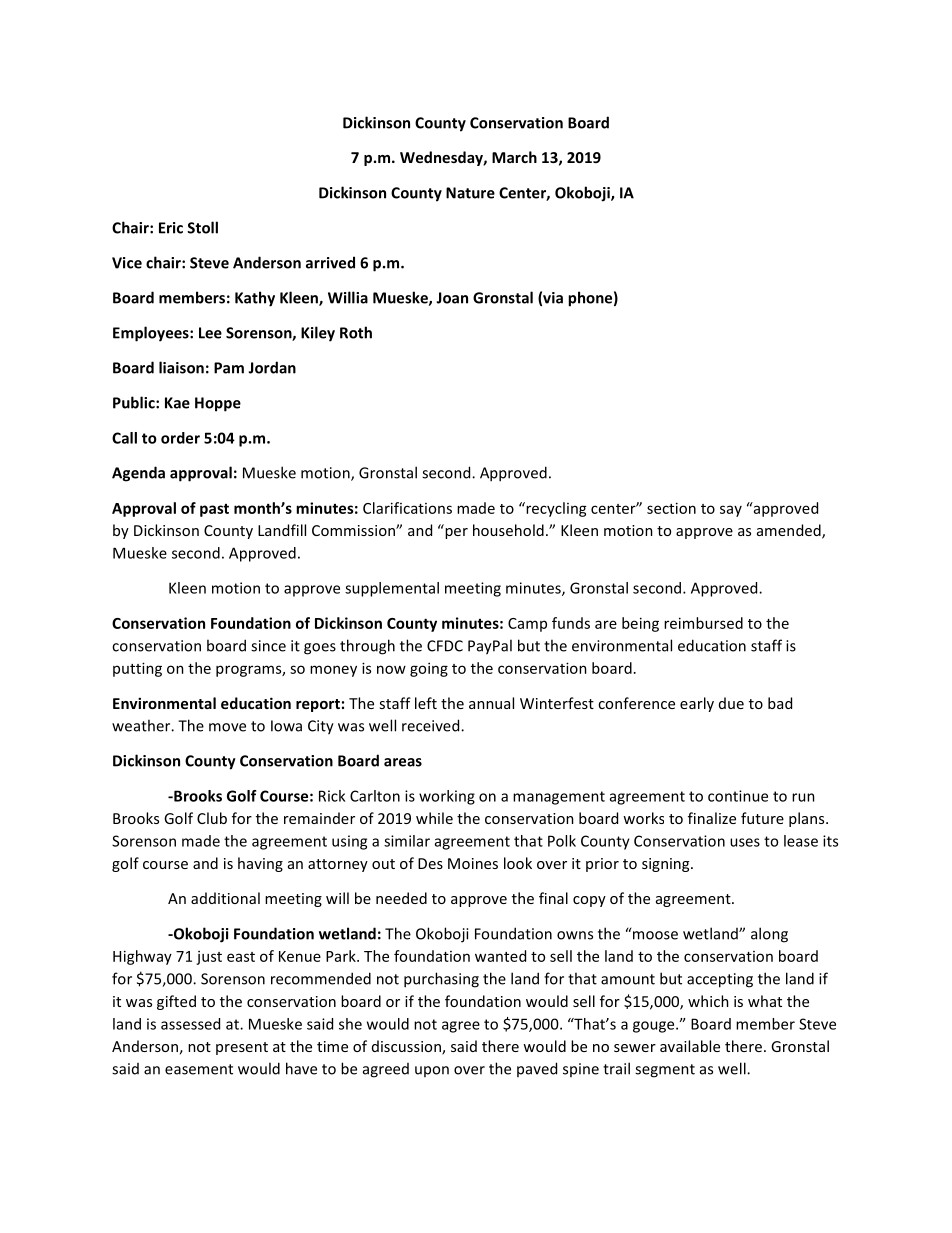 The image size is (952, 1233). What do you see at coordinates (703, 623) in the page?
I see `reimbursed` at bounding box center [703, 623].
